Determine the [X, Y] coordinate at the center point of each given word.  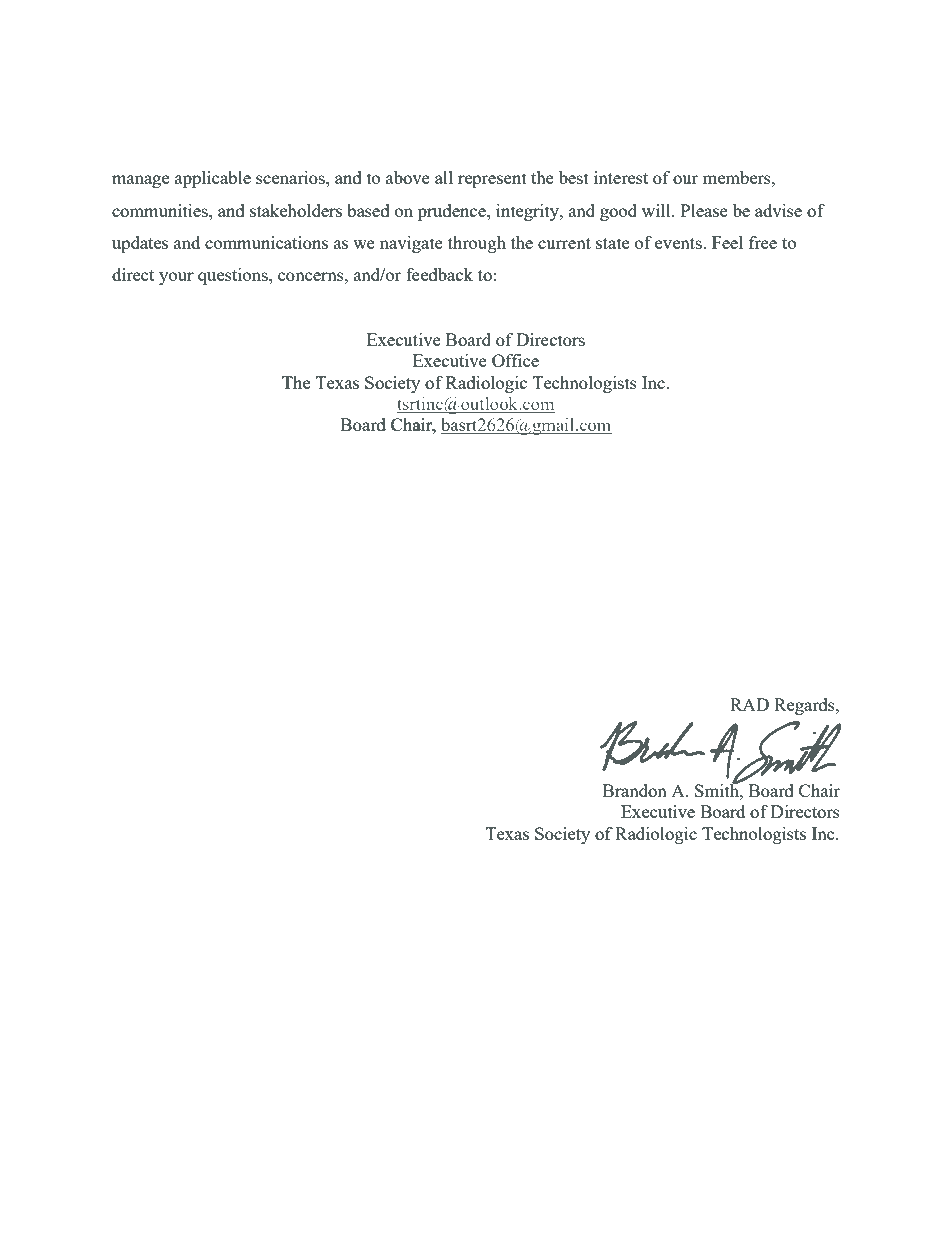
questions [234, 276]
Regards [805, 706]
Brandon [635, 790]
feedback [439, 274]
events [679, 243]
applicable [213, 179]
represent [492, 180]
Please [704, 210]
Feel [727, 242]
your [176, 278]
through [477, 244]
